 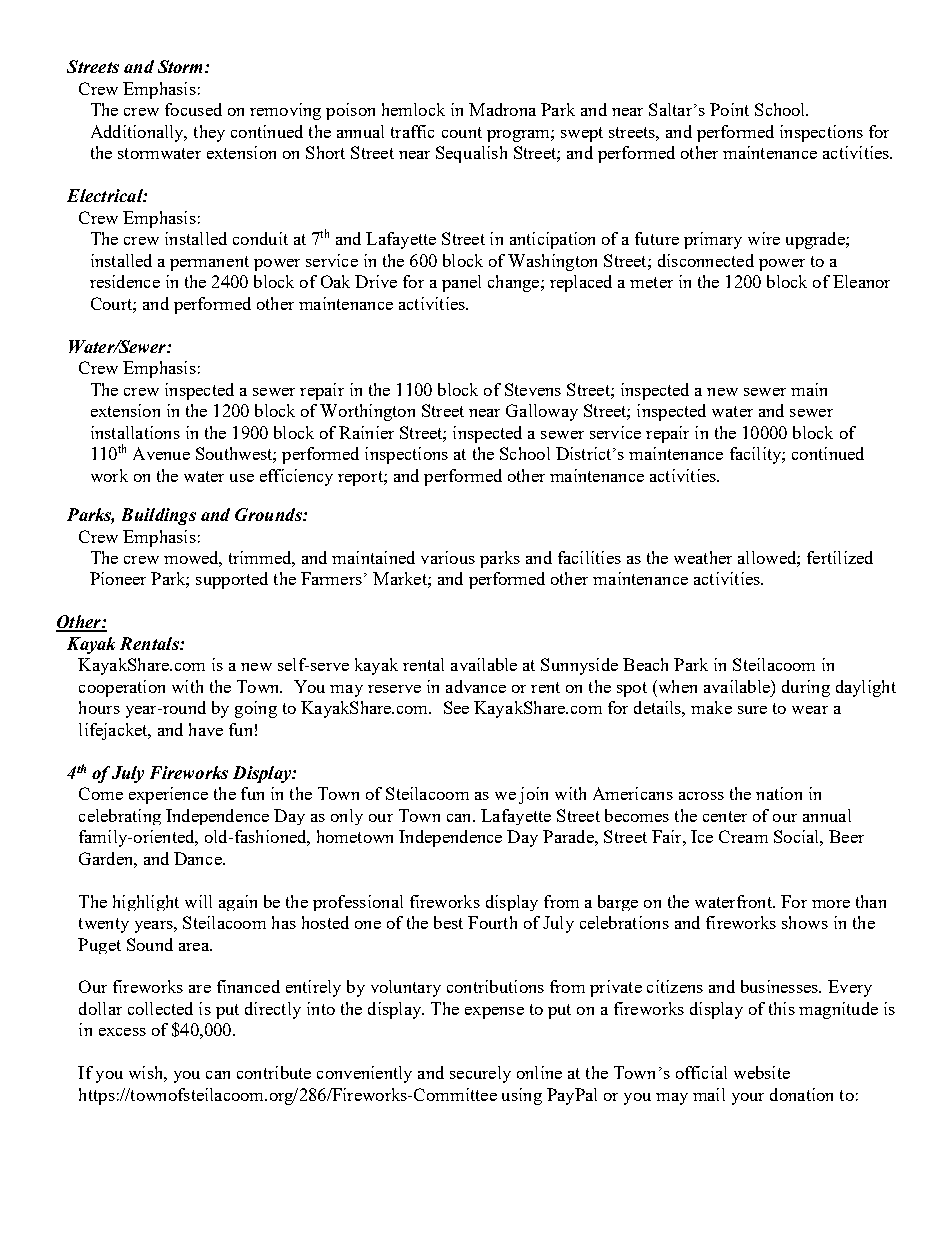 I want to click on fertilized, so click(x=840, y=557).
